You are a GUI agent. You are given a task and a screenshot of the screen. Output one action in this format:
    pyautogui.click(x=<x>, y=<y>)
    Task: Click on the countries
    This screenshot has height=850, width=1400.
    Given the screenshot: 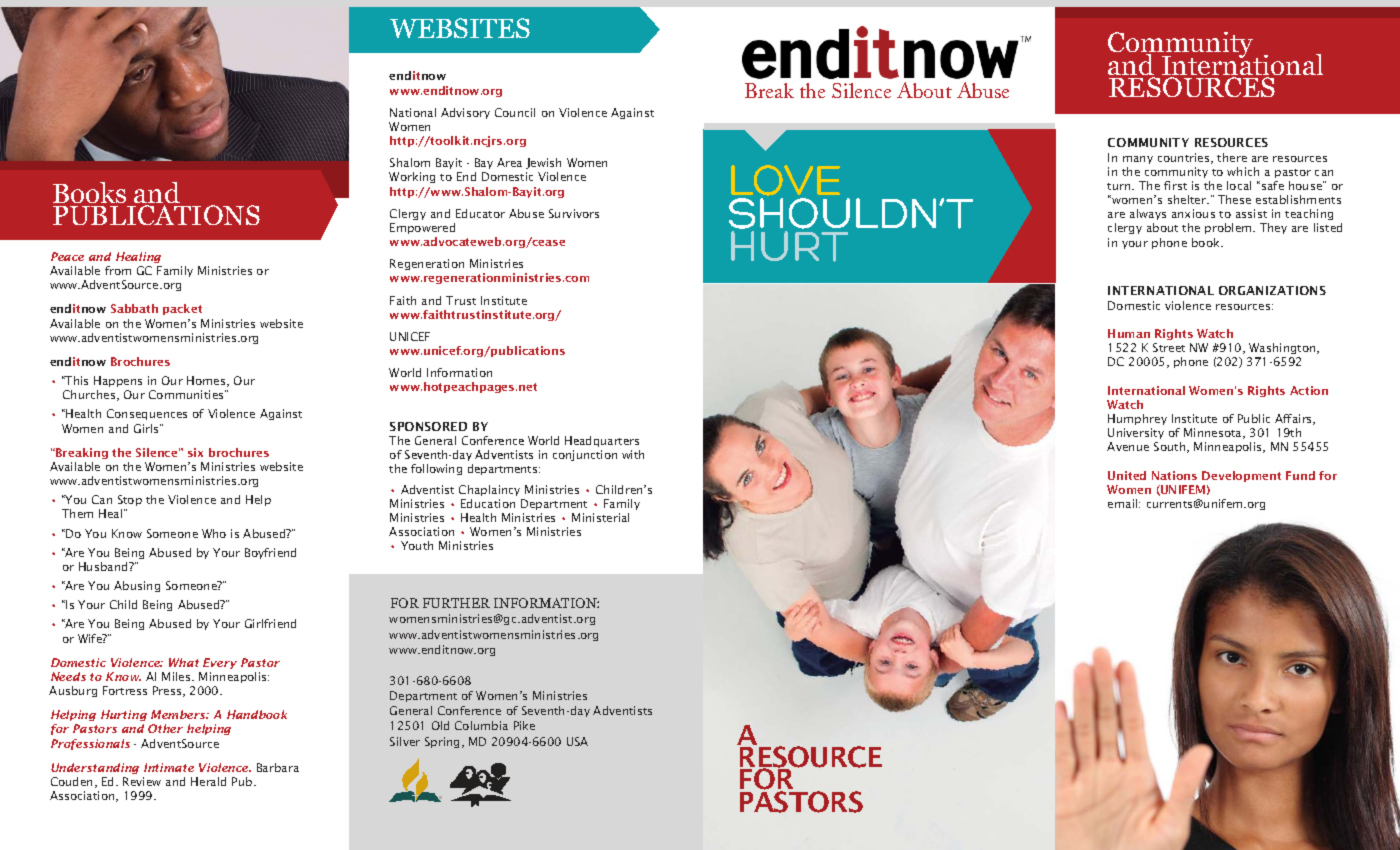 What is the action you would take?
    pyautogui.click(x=1185, y=158)
